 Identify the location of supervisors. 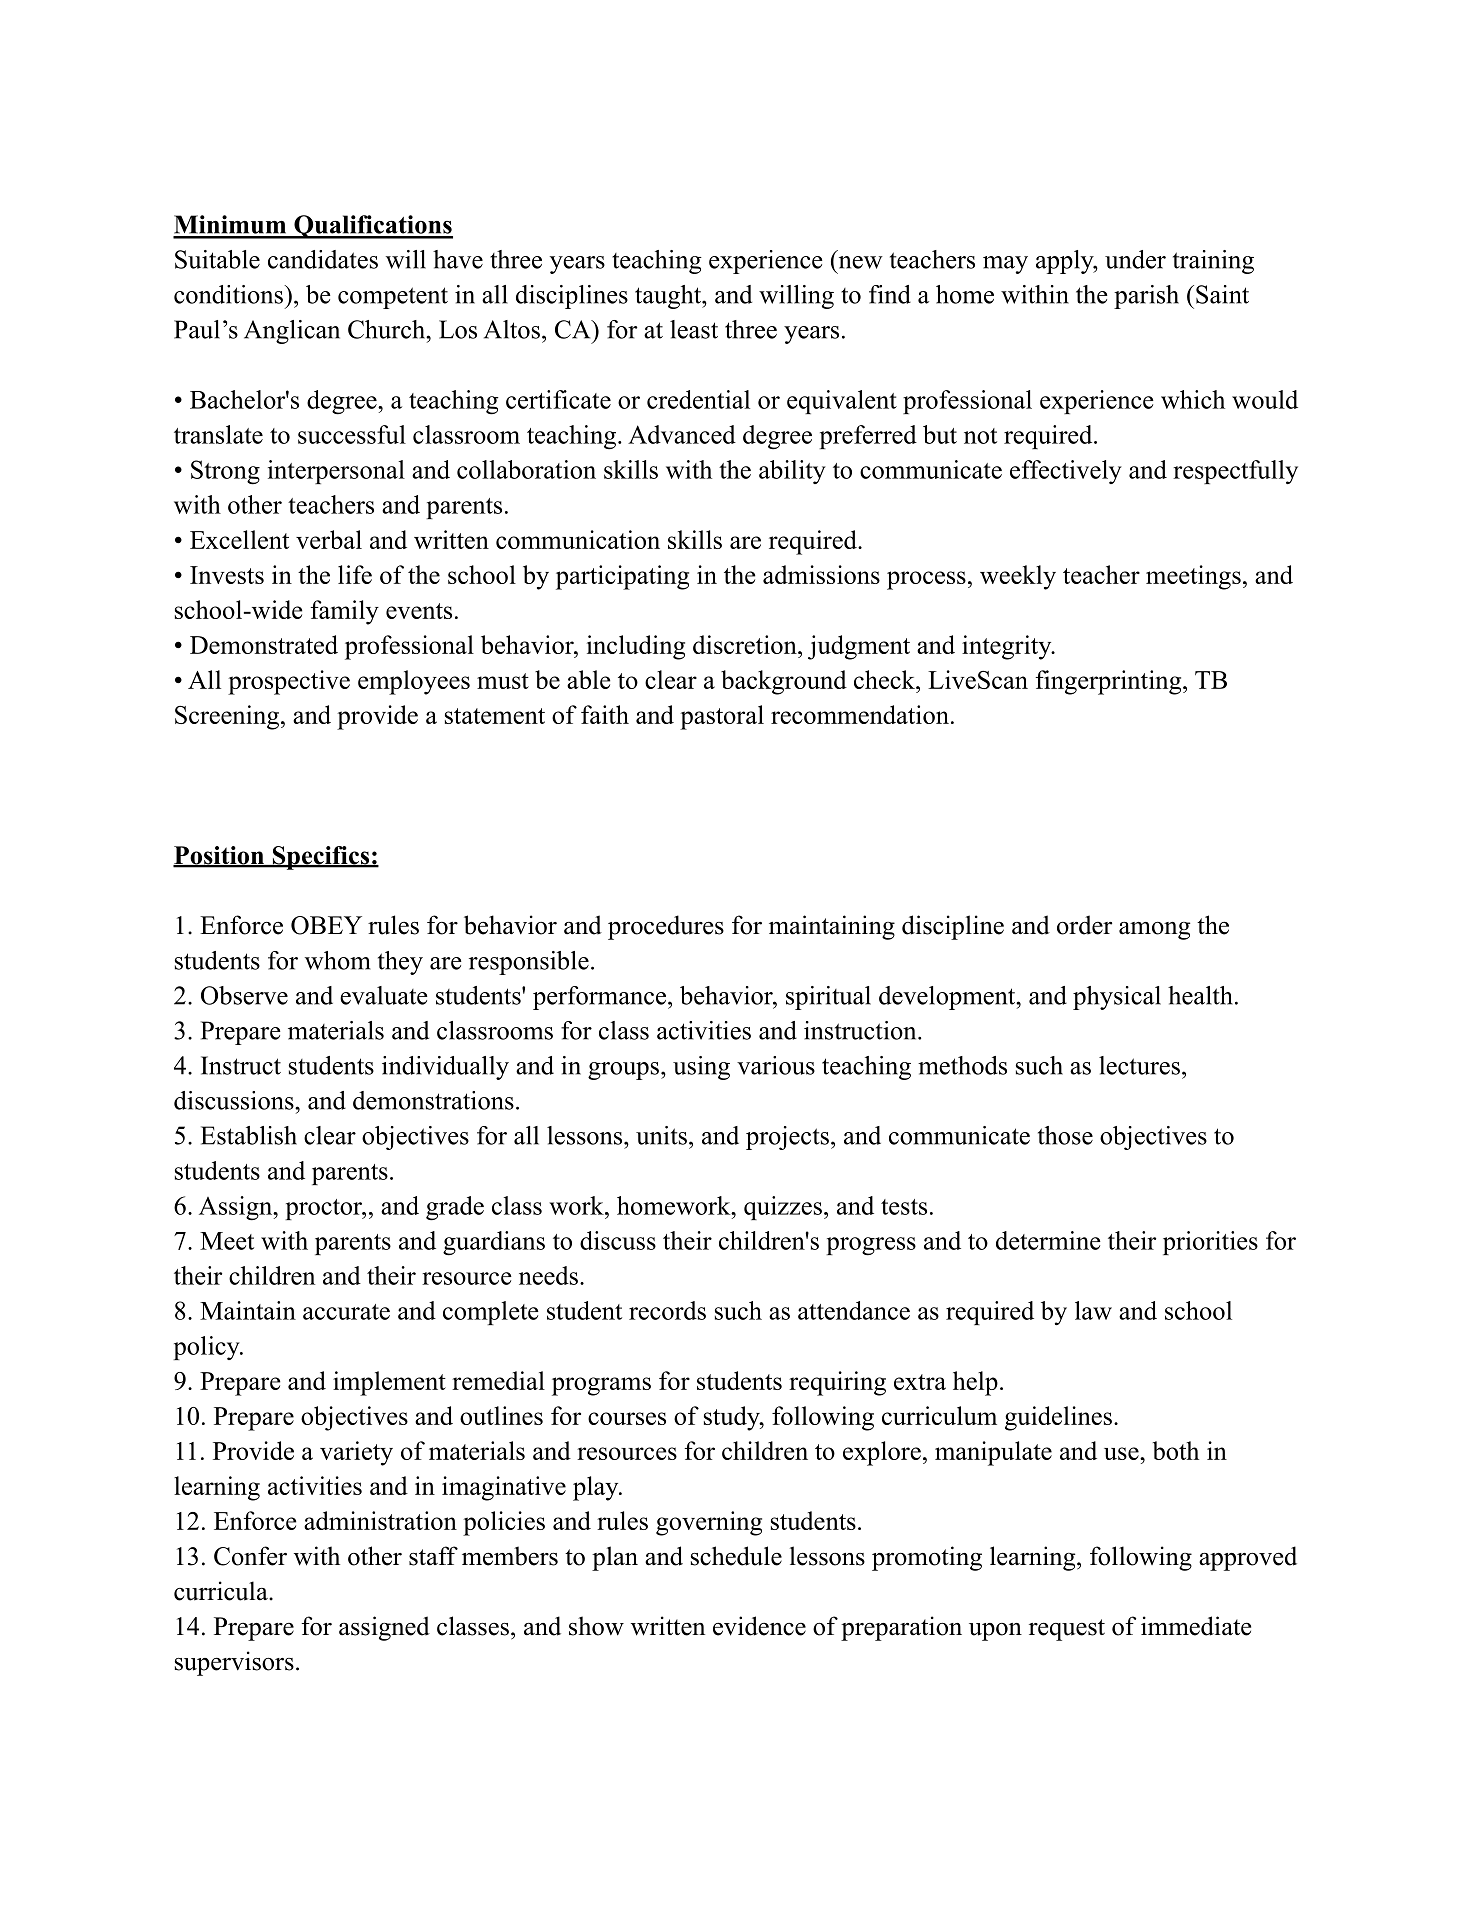
(234, 1663).
